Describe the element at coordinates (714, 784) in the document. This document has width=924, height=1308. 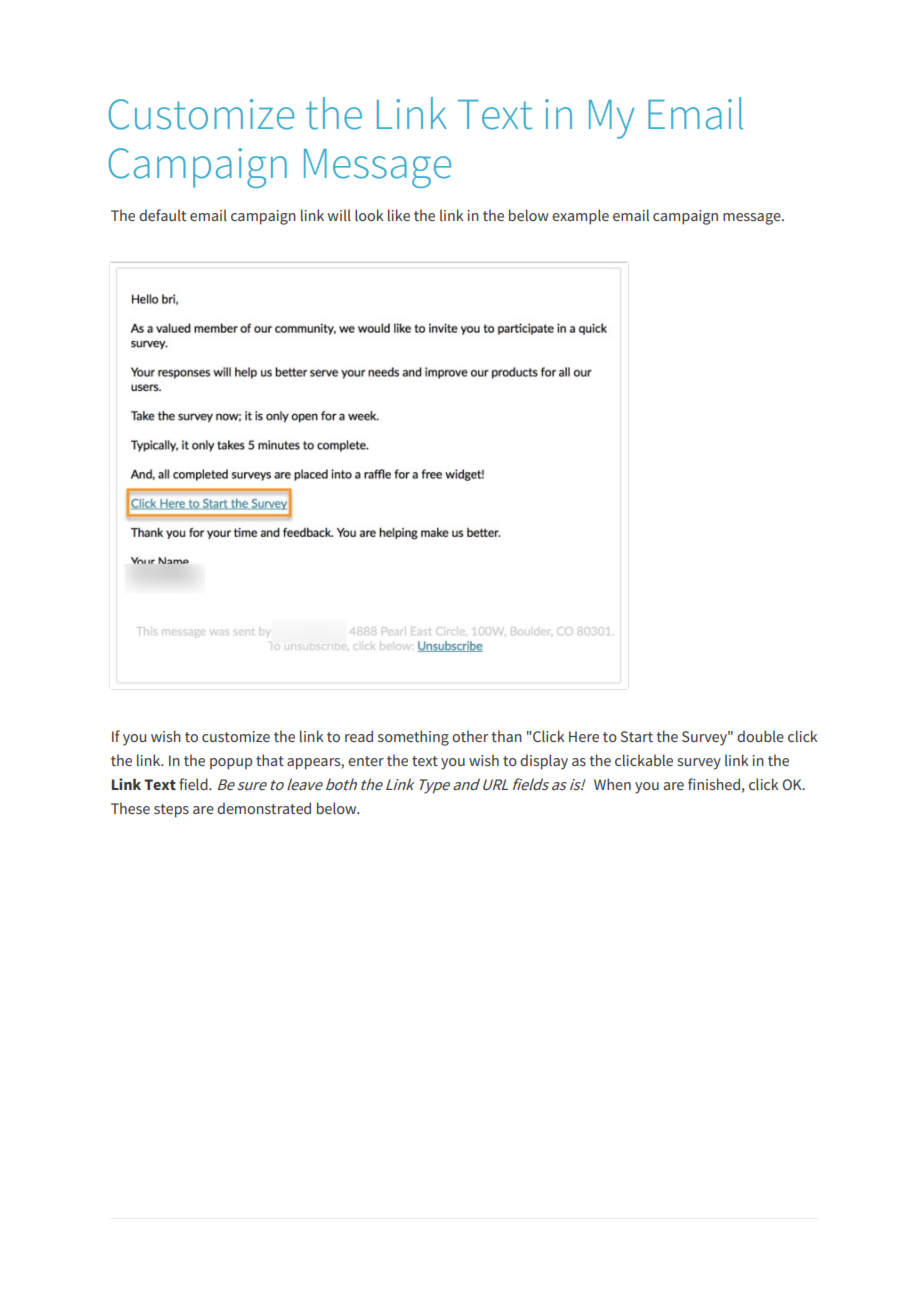
I see `finished` at that location.
